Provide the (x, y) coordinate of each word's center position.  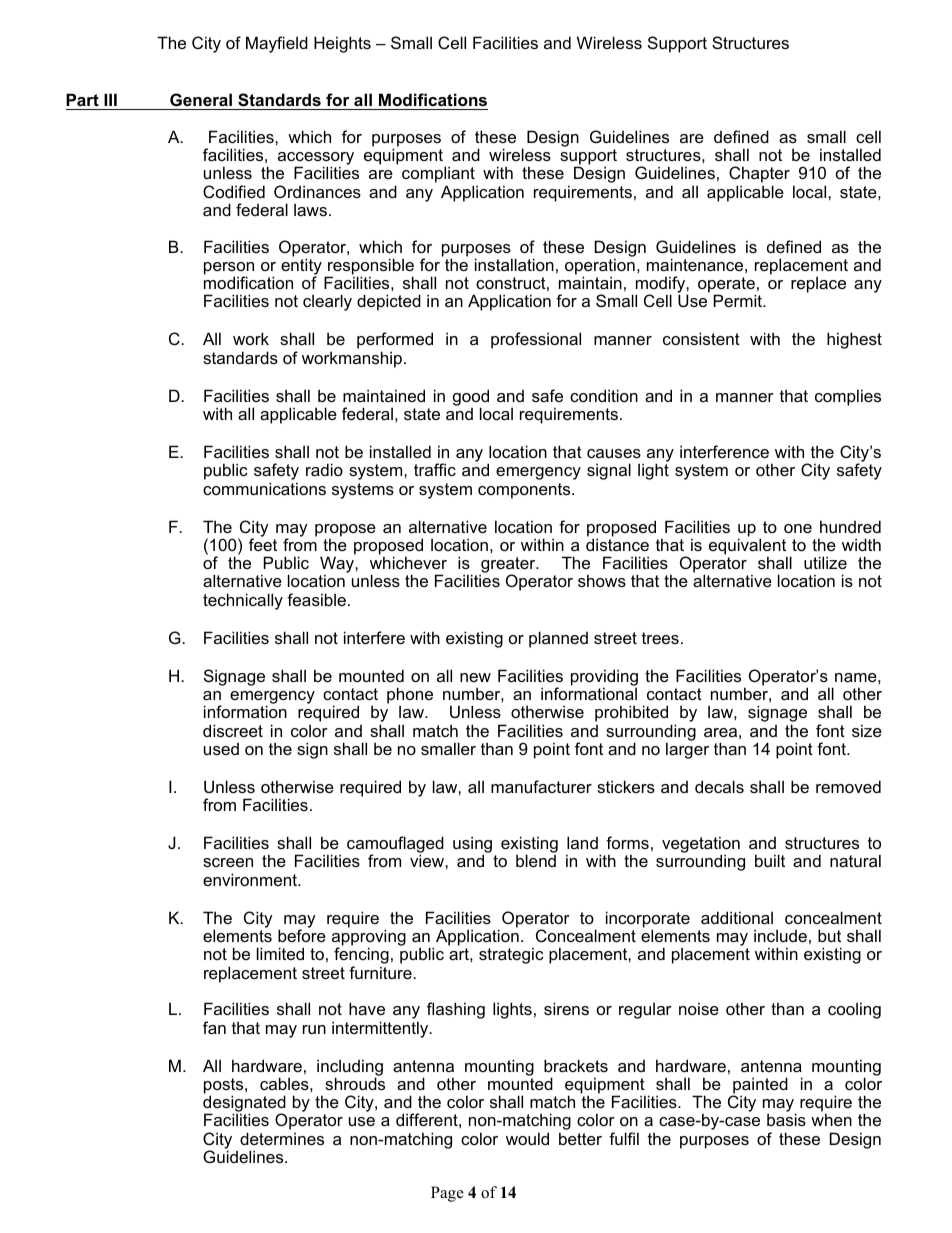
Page (447, 1194)
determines (282, 1138)
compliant (438, 176)
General (201, 99)
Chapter (759, 176)
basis (786, 1119)
